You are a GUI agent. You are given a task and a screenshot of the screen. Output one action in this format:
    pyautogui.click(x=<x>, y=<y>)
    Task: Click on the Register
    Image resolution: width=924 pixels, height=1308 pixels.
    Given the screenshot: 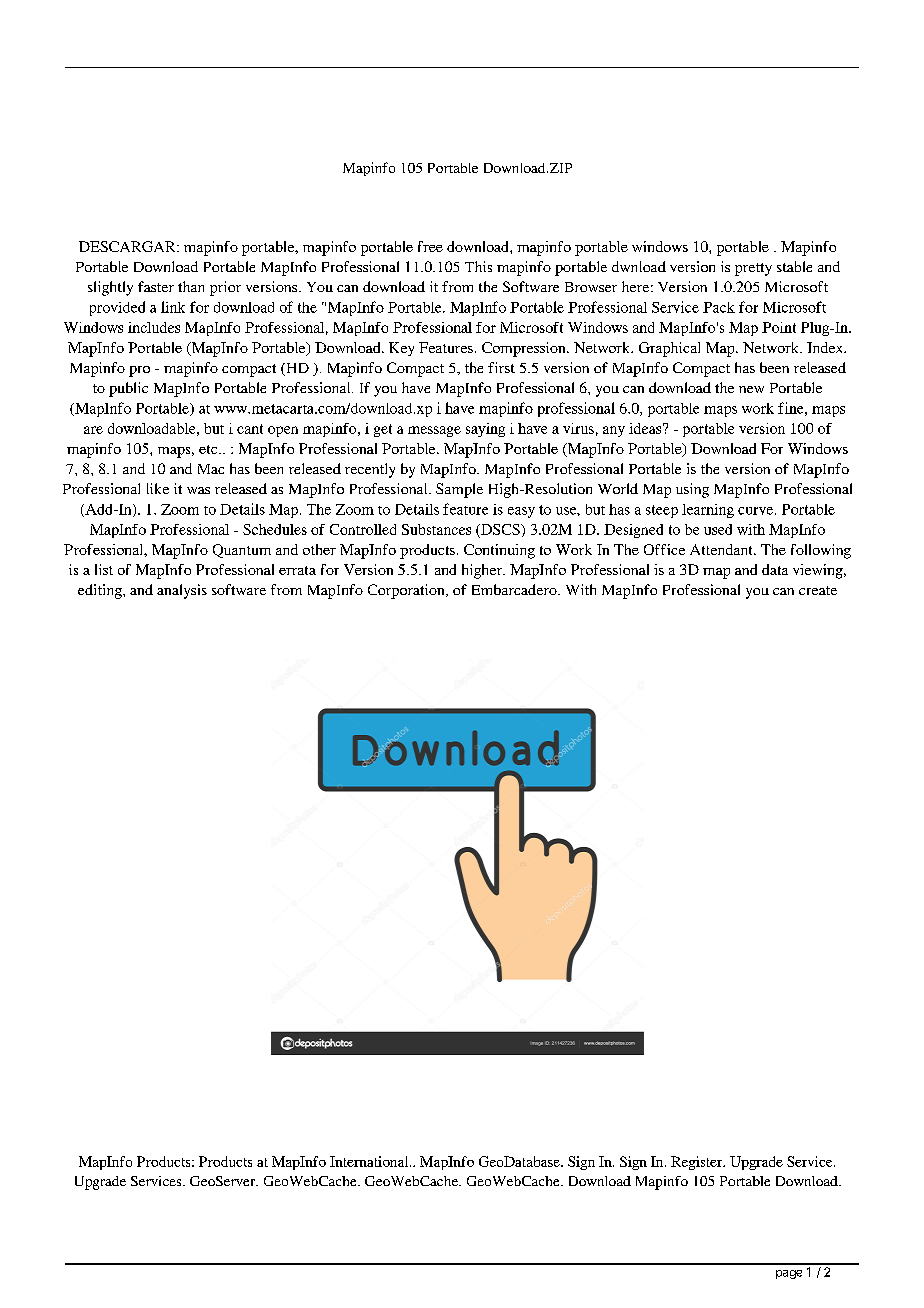 What is the action you would take?
    pyautogui.click(x=698, y=1163)
